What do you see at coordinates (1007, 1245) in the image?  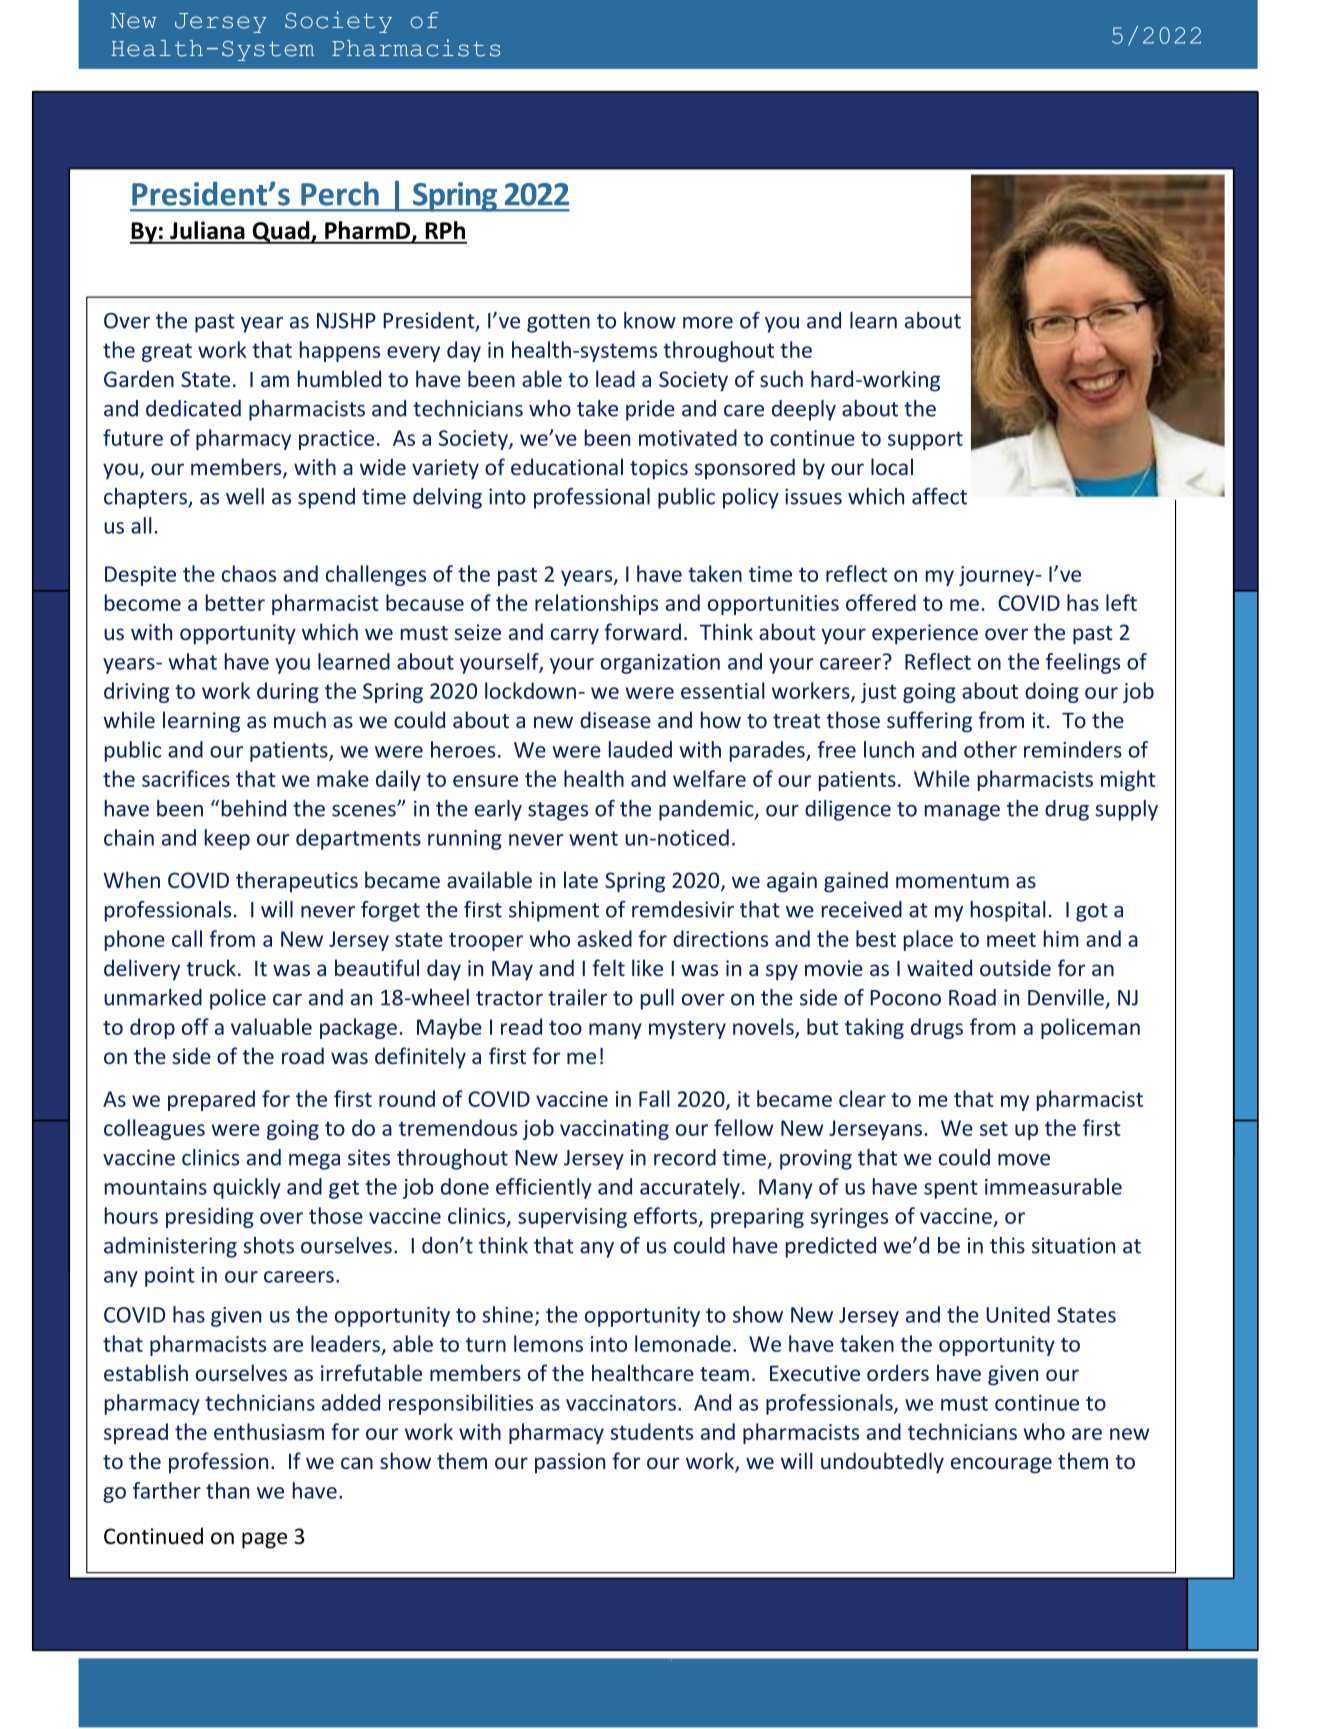 I see `this` at bounding box center [1007, 1245].
